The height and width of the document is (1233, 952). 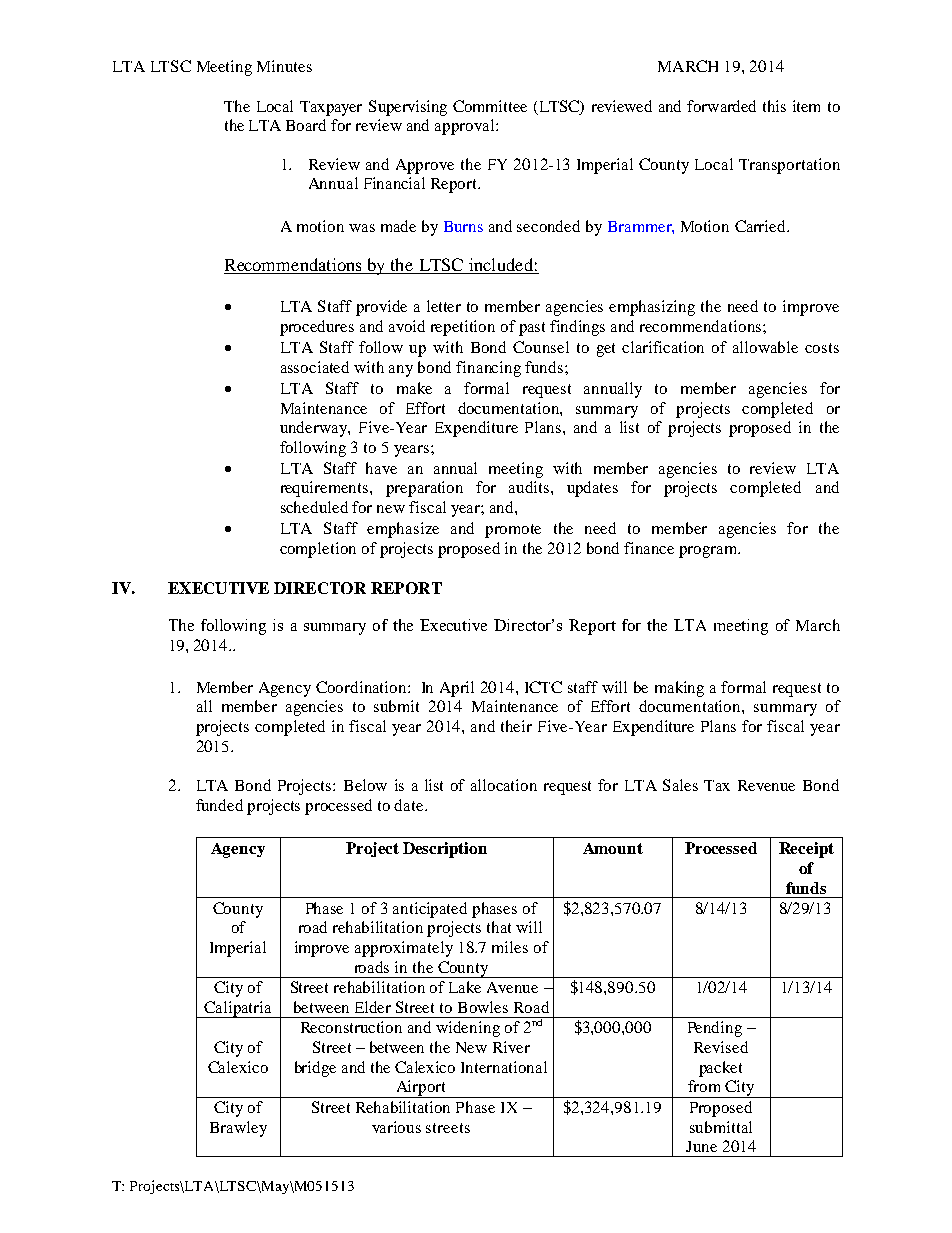 I want to click on Board, so click(x=306, y=125).
